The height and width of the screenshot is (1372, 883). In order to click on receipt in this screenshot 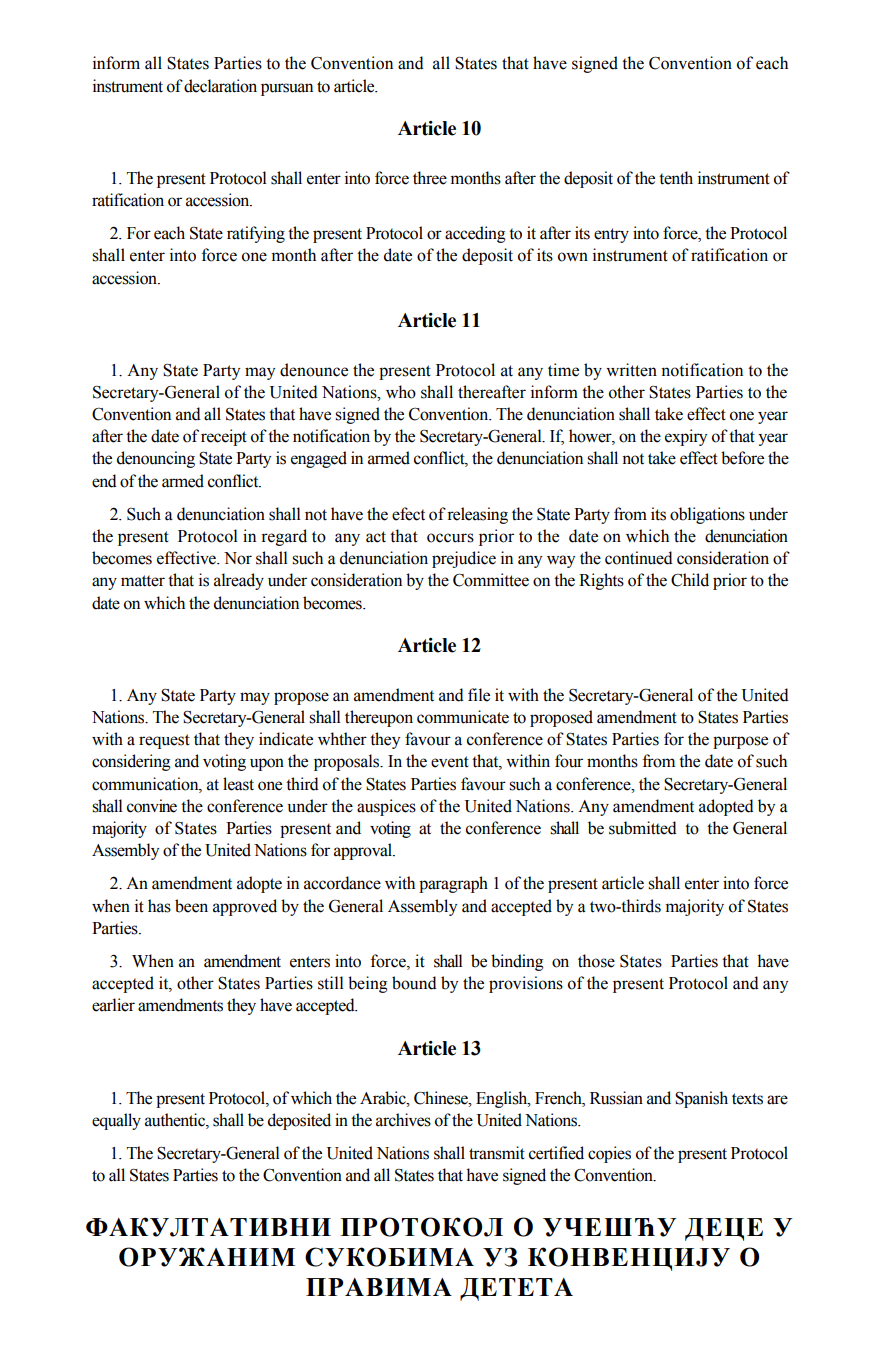, I will do `click(224, 437)`.
